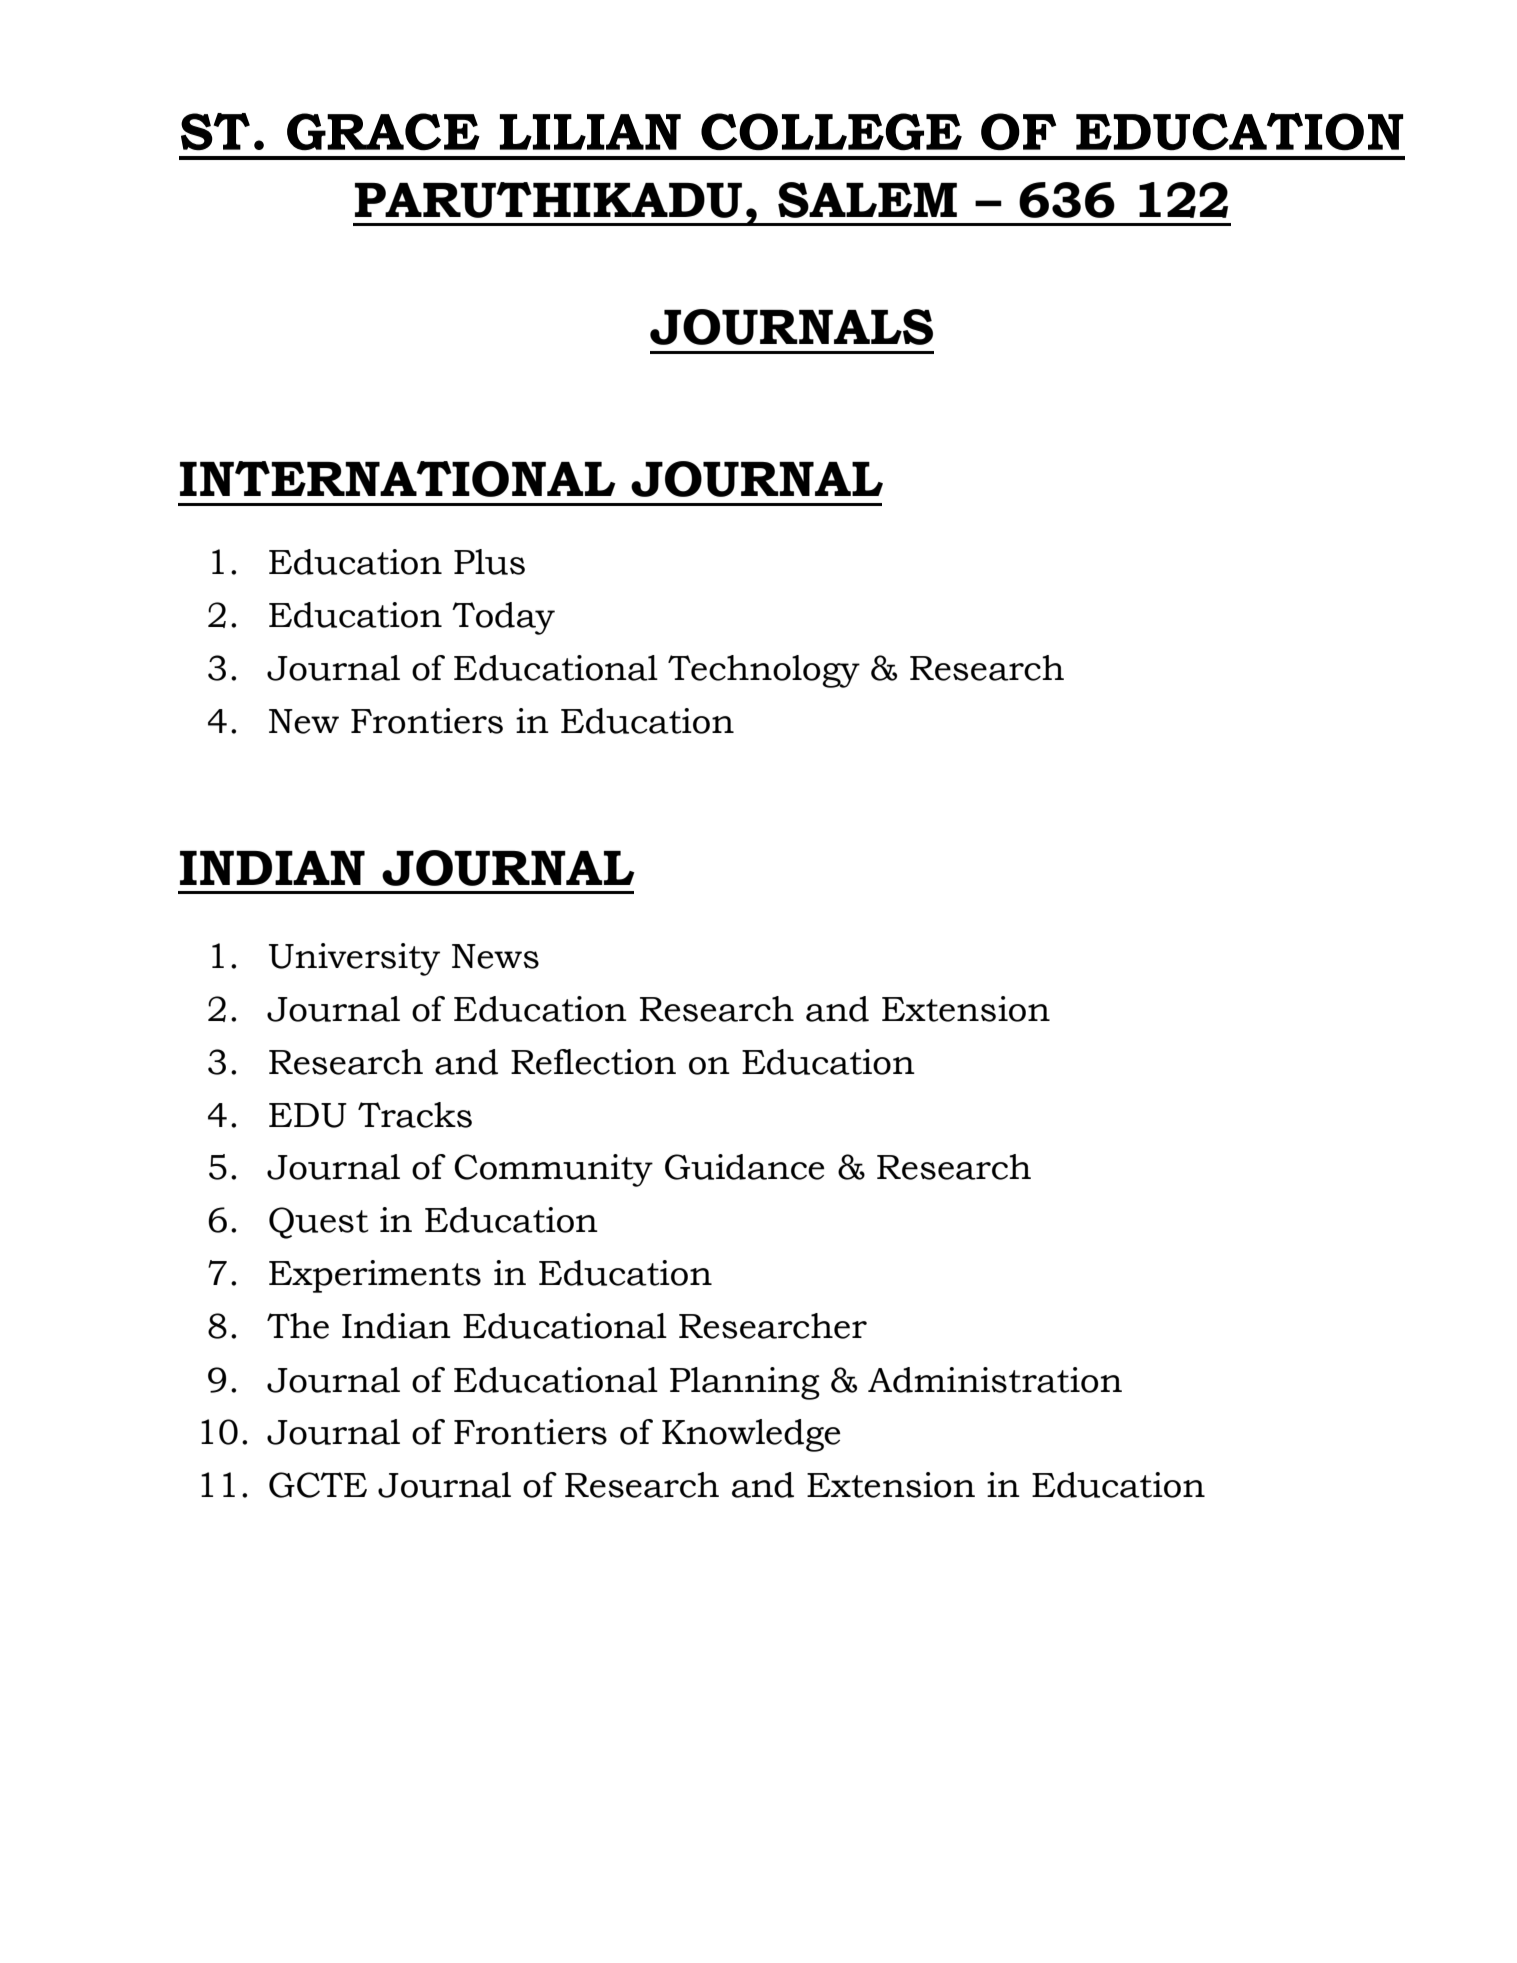 The height and width of the screenshot is (1963, 1517). I want to click on University, so click(354, 959).
